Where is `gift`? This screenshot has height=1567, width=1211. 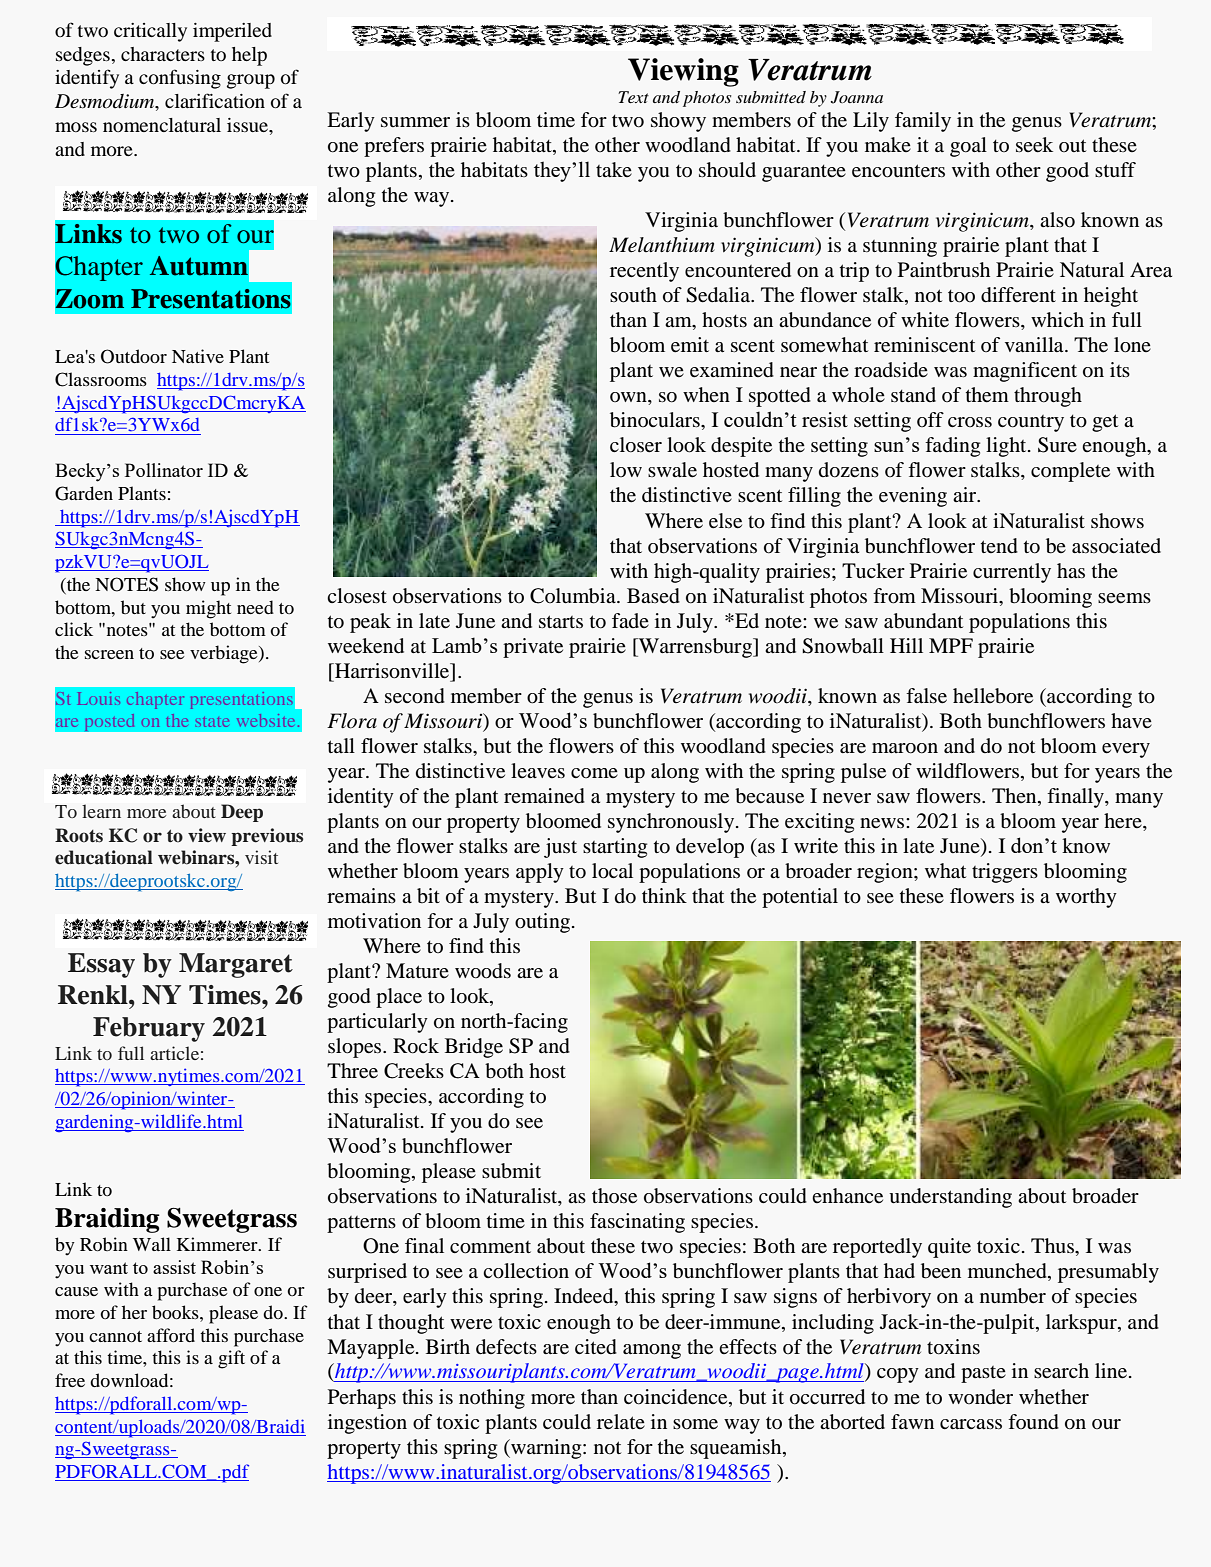 gift is located at coordinates (231, 1359).
